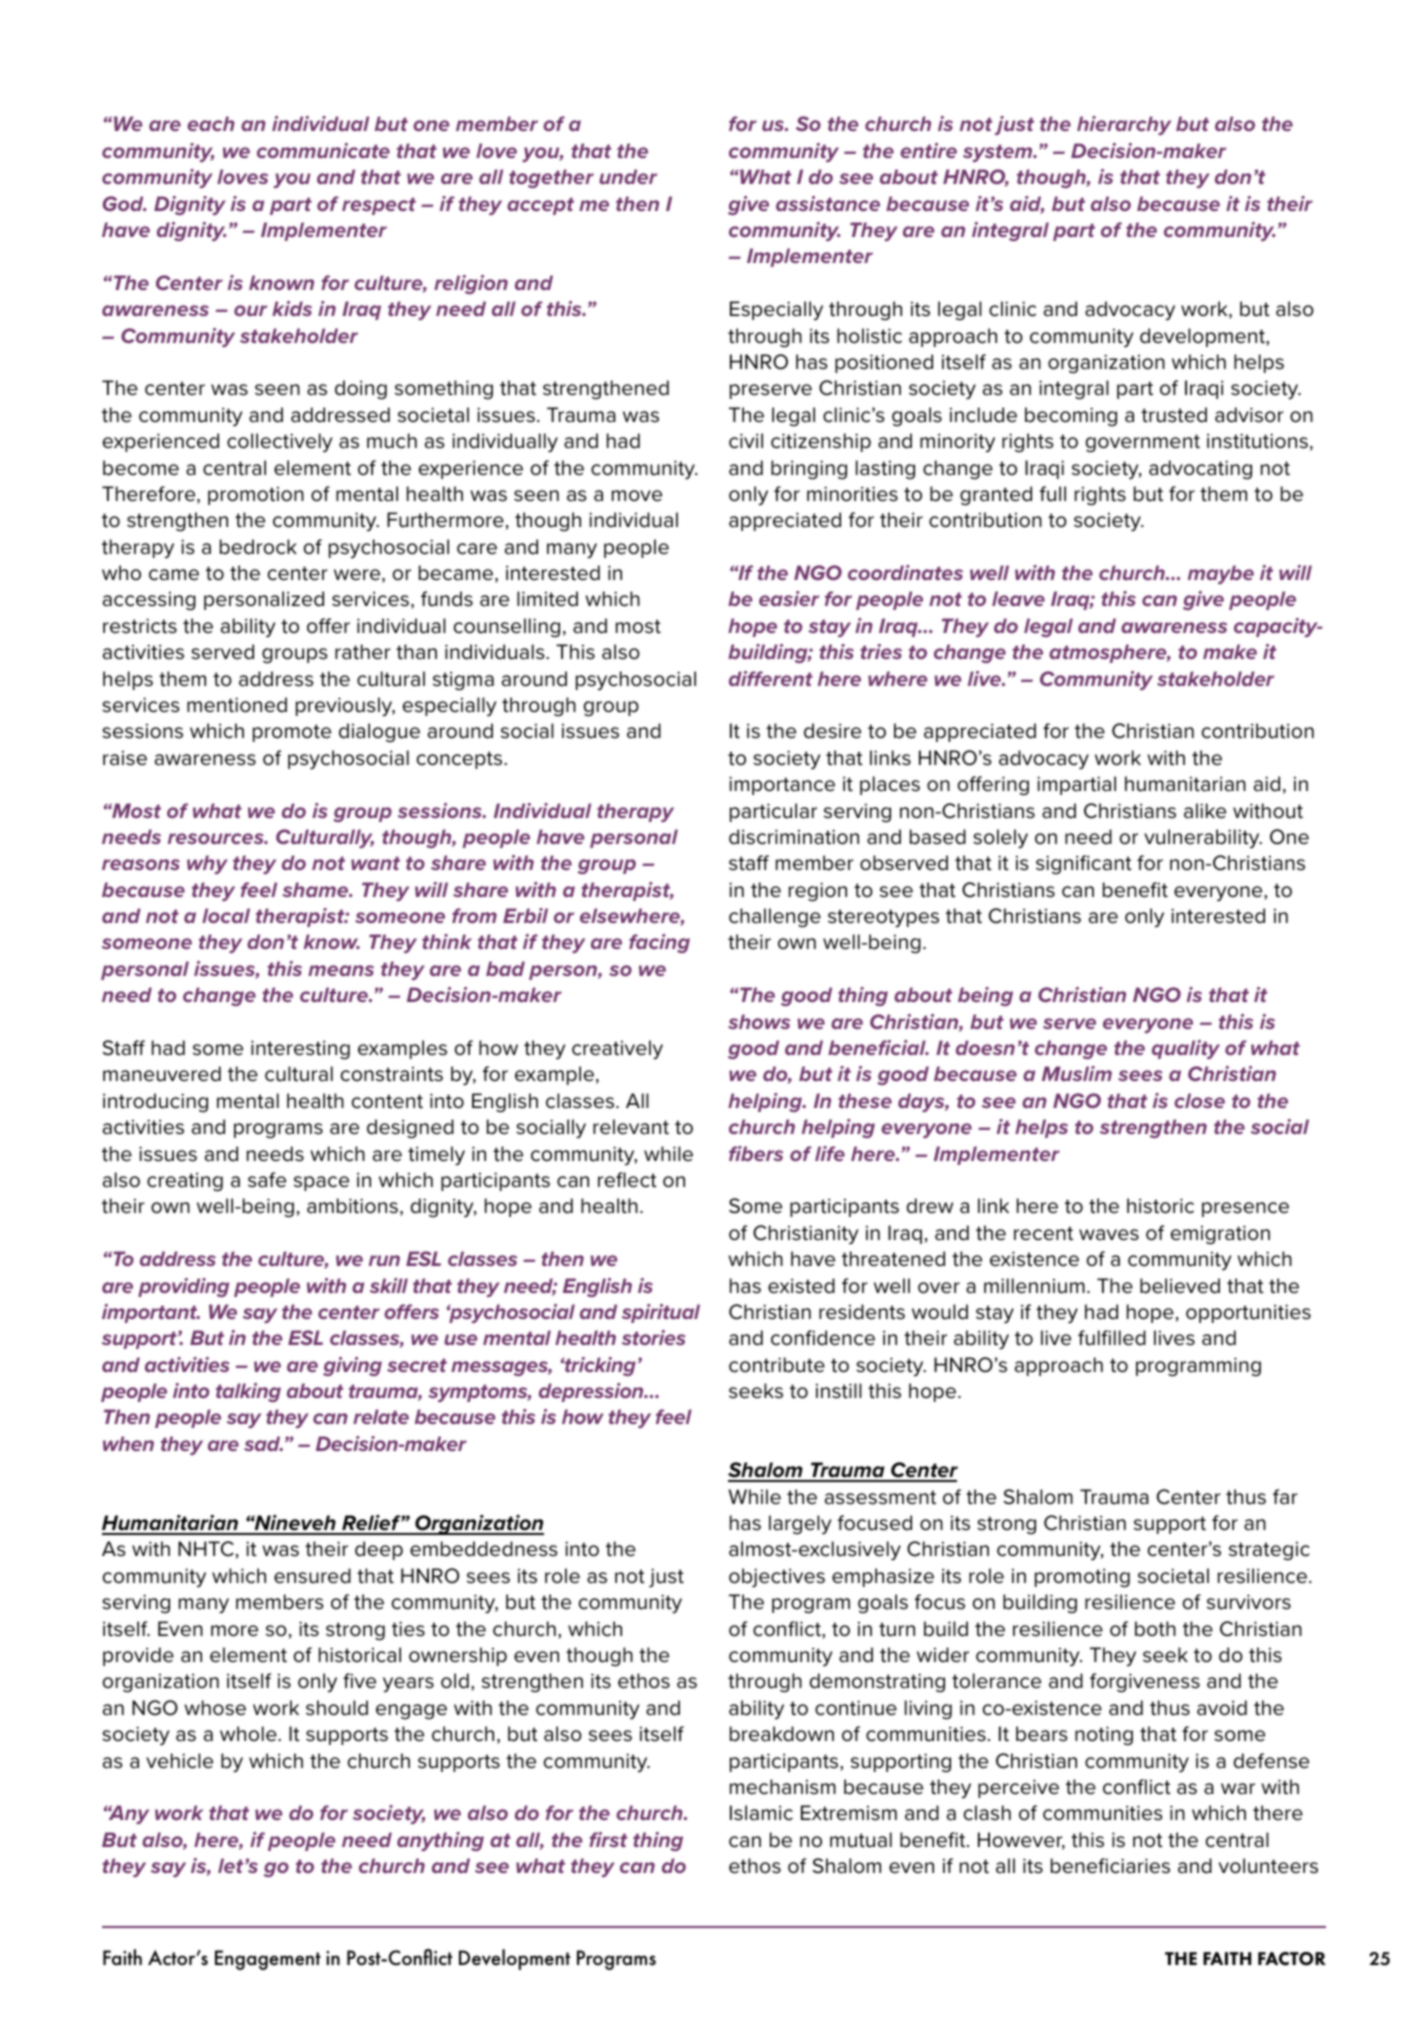  Describe the element at coordinates (1124, 125) in the screenshot. I see `hierarchy` at that location.
